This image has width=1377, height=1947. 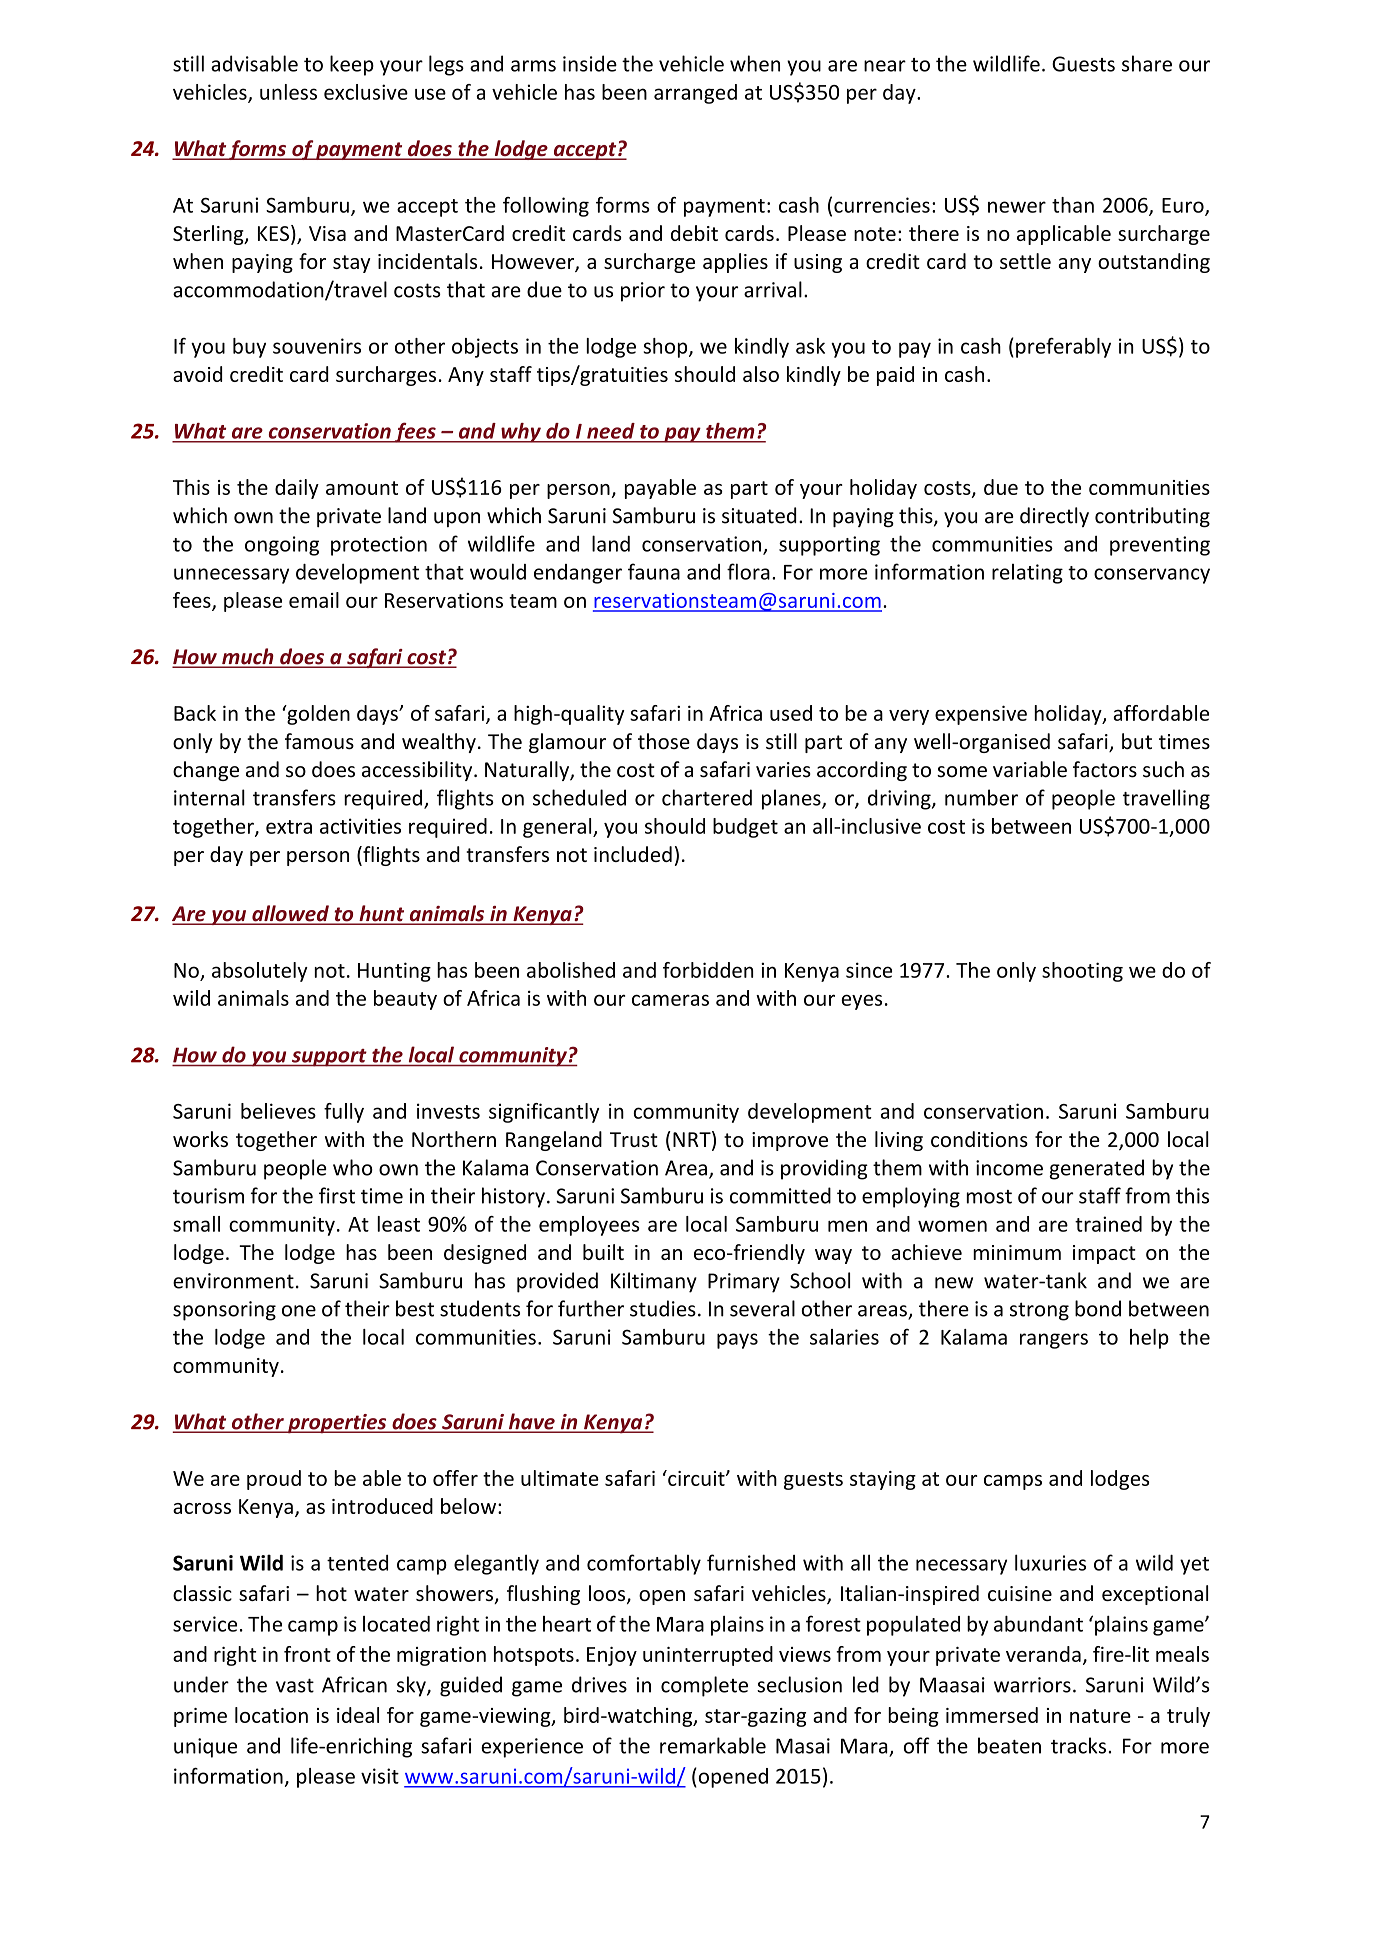 I want to click on complete, so click(x=704, y=1686).
